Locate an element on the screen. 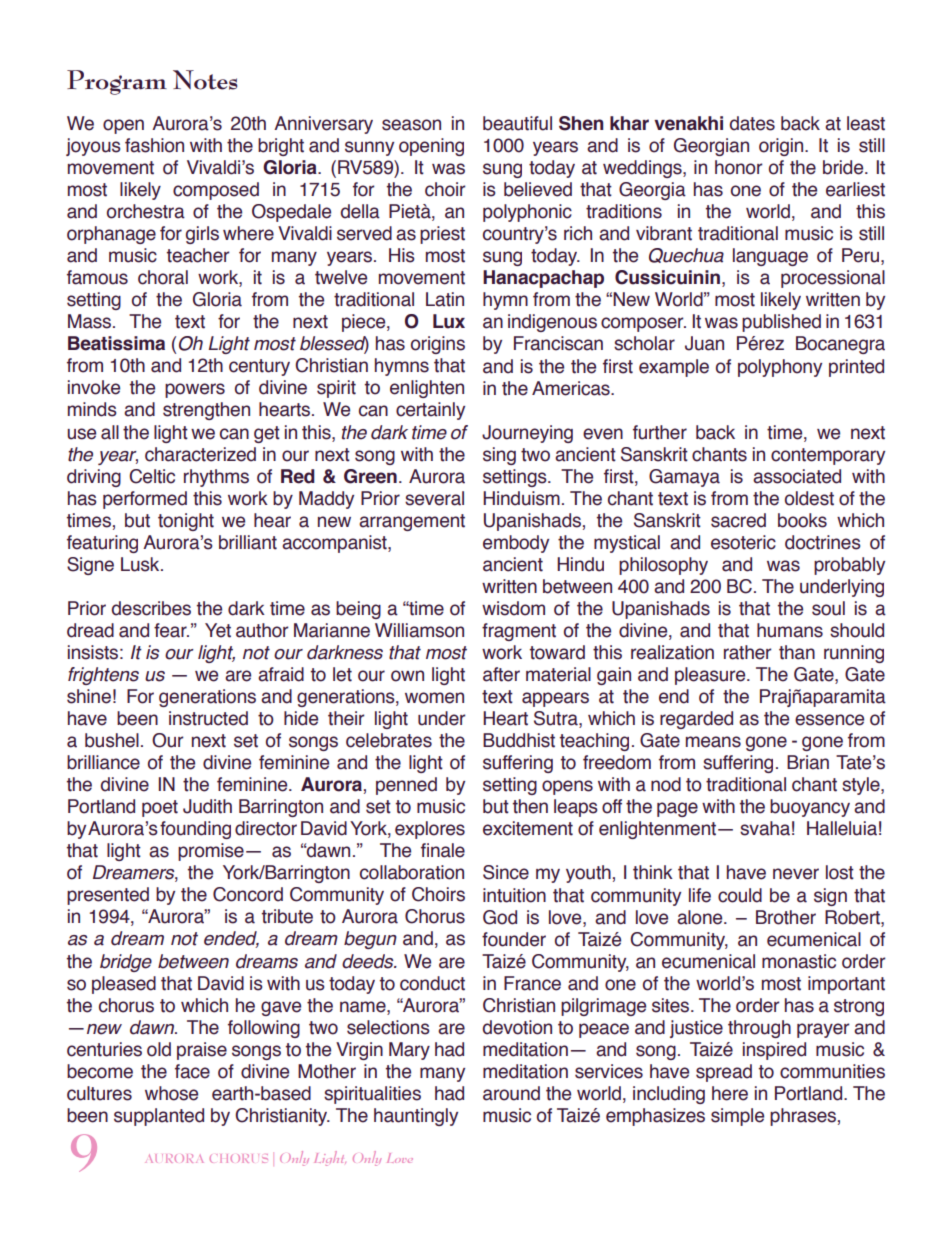 Image resolution: width=952 pixels, height=1243 pixels. characterized is located at coordinates (200, 454).
